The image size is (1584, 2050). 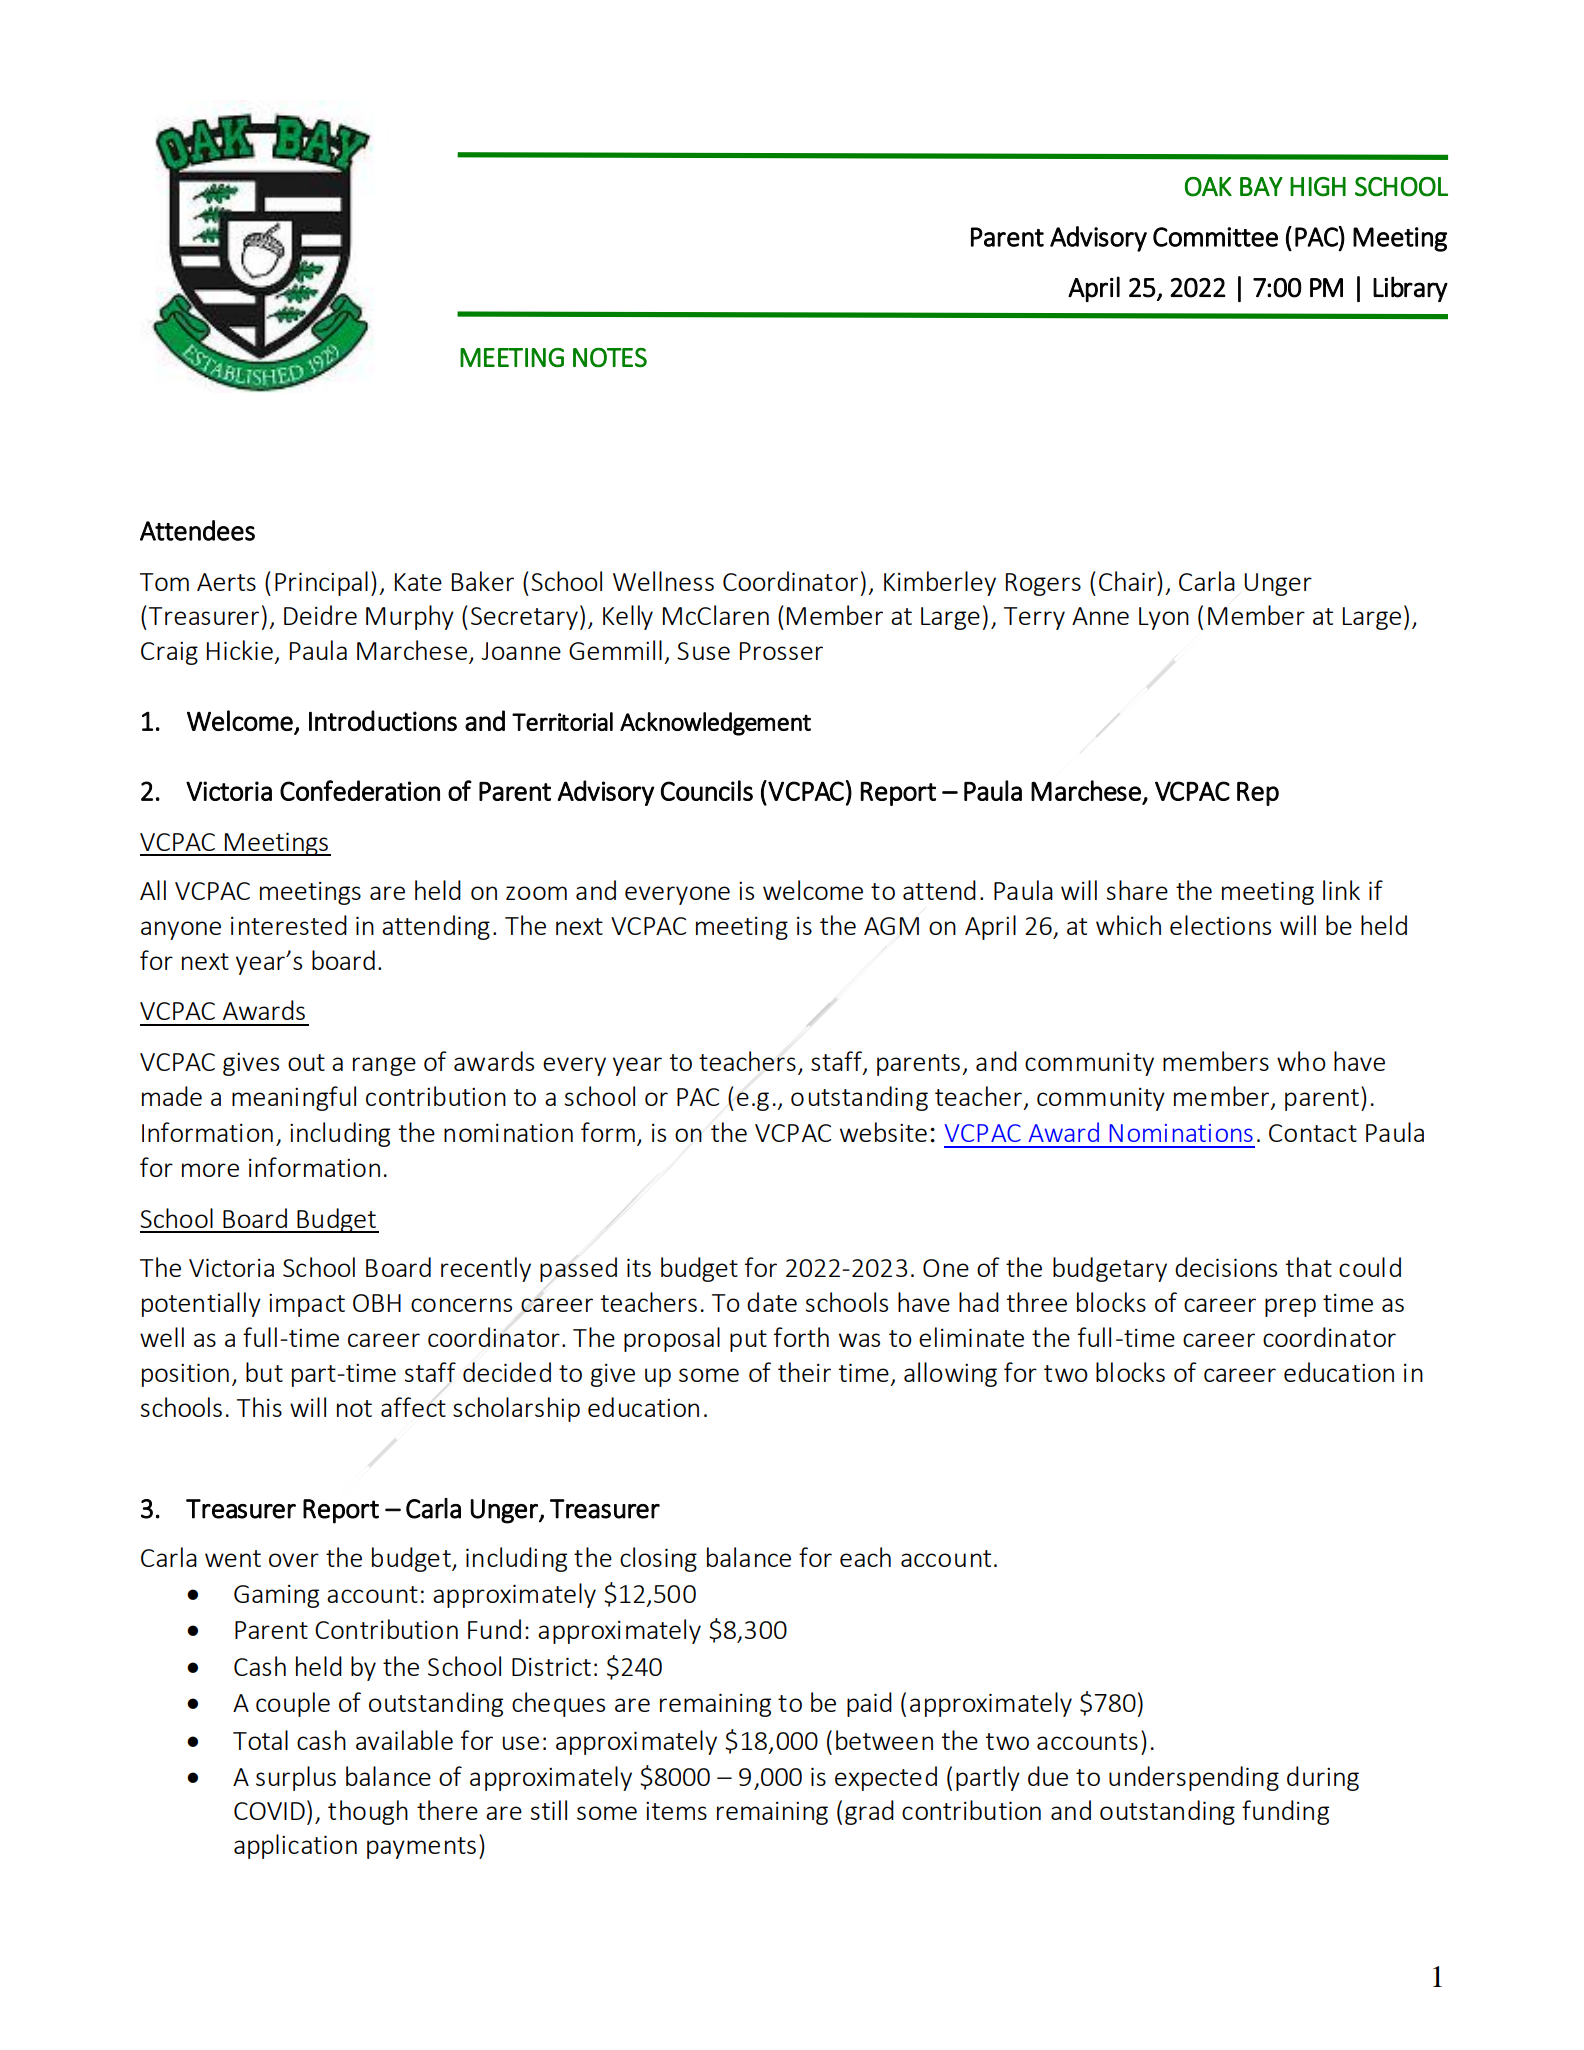 What do you see at coordinates (891, 926) in the screenshot?
I see `AGM` at bounding box center [891, 926].
